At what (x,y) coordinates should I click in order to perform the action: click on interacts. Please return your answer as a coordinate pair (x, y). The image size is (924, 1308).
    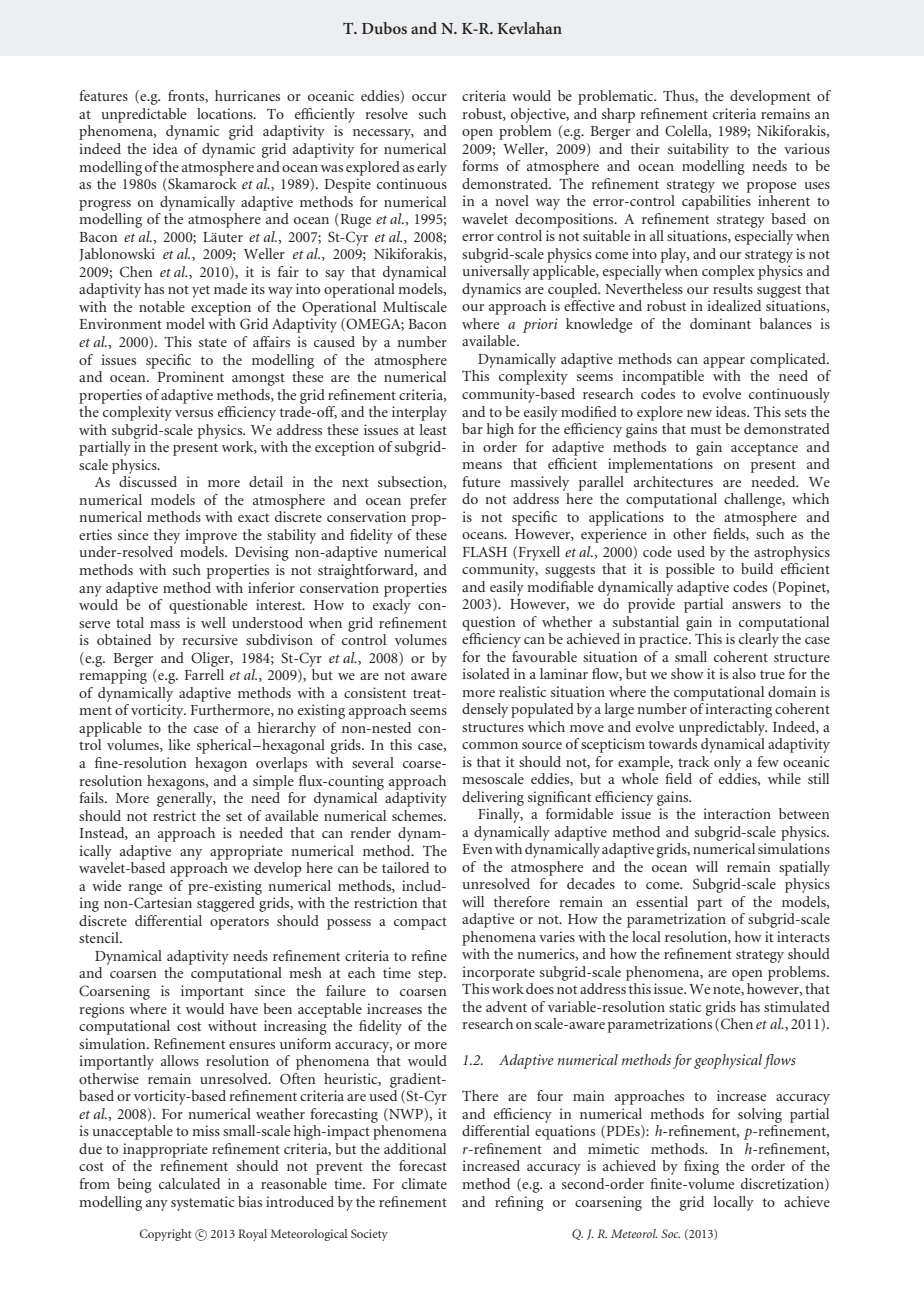
    Looking at the image, I should click on (803, 936).
